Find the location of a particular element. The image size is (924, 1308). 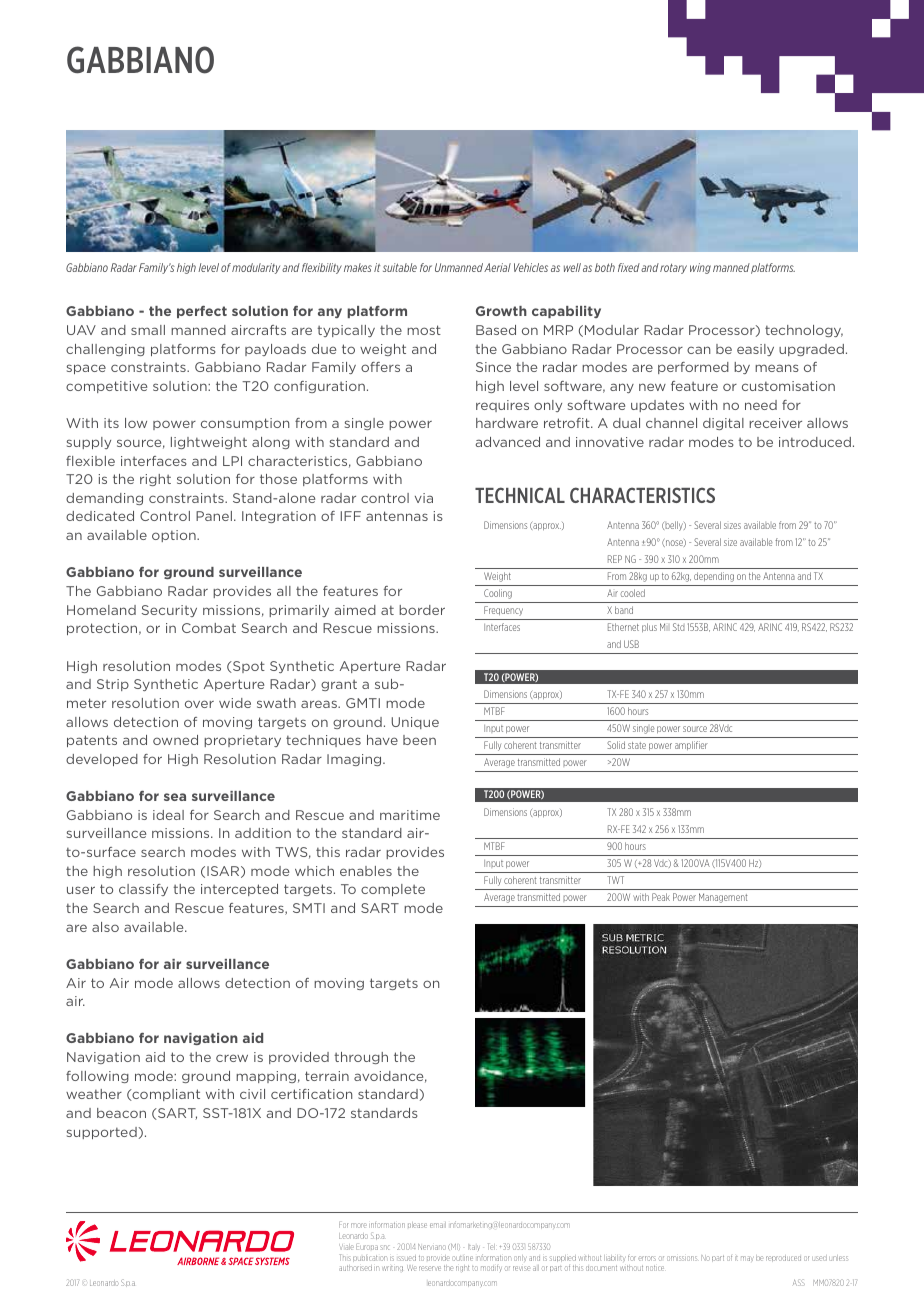

supported is located at coordinates (102, 1133).
